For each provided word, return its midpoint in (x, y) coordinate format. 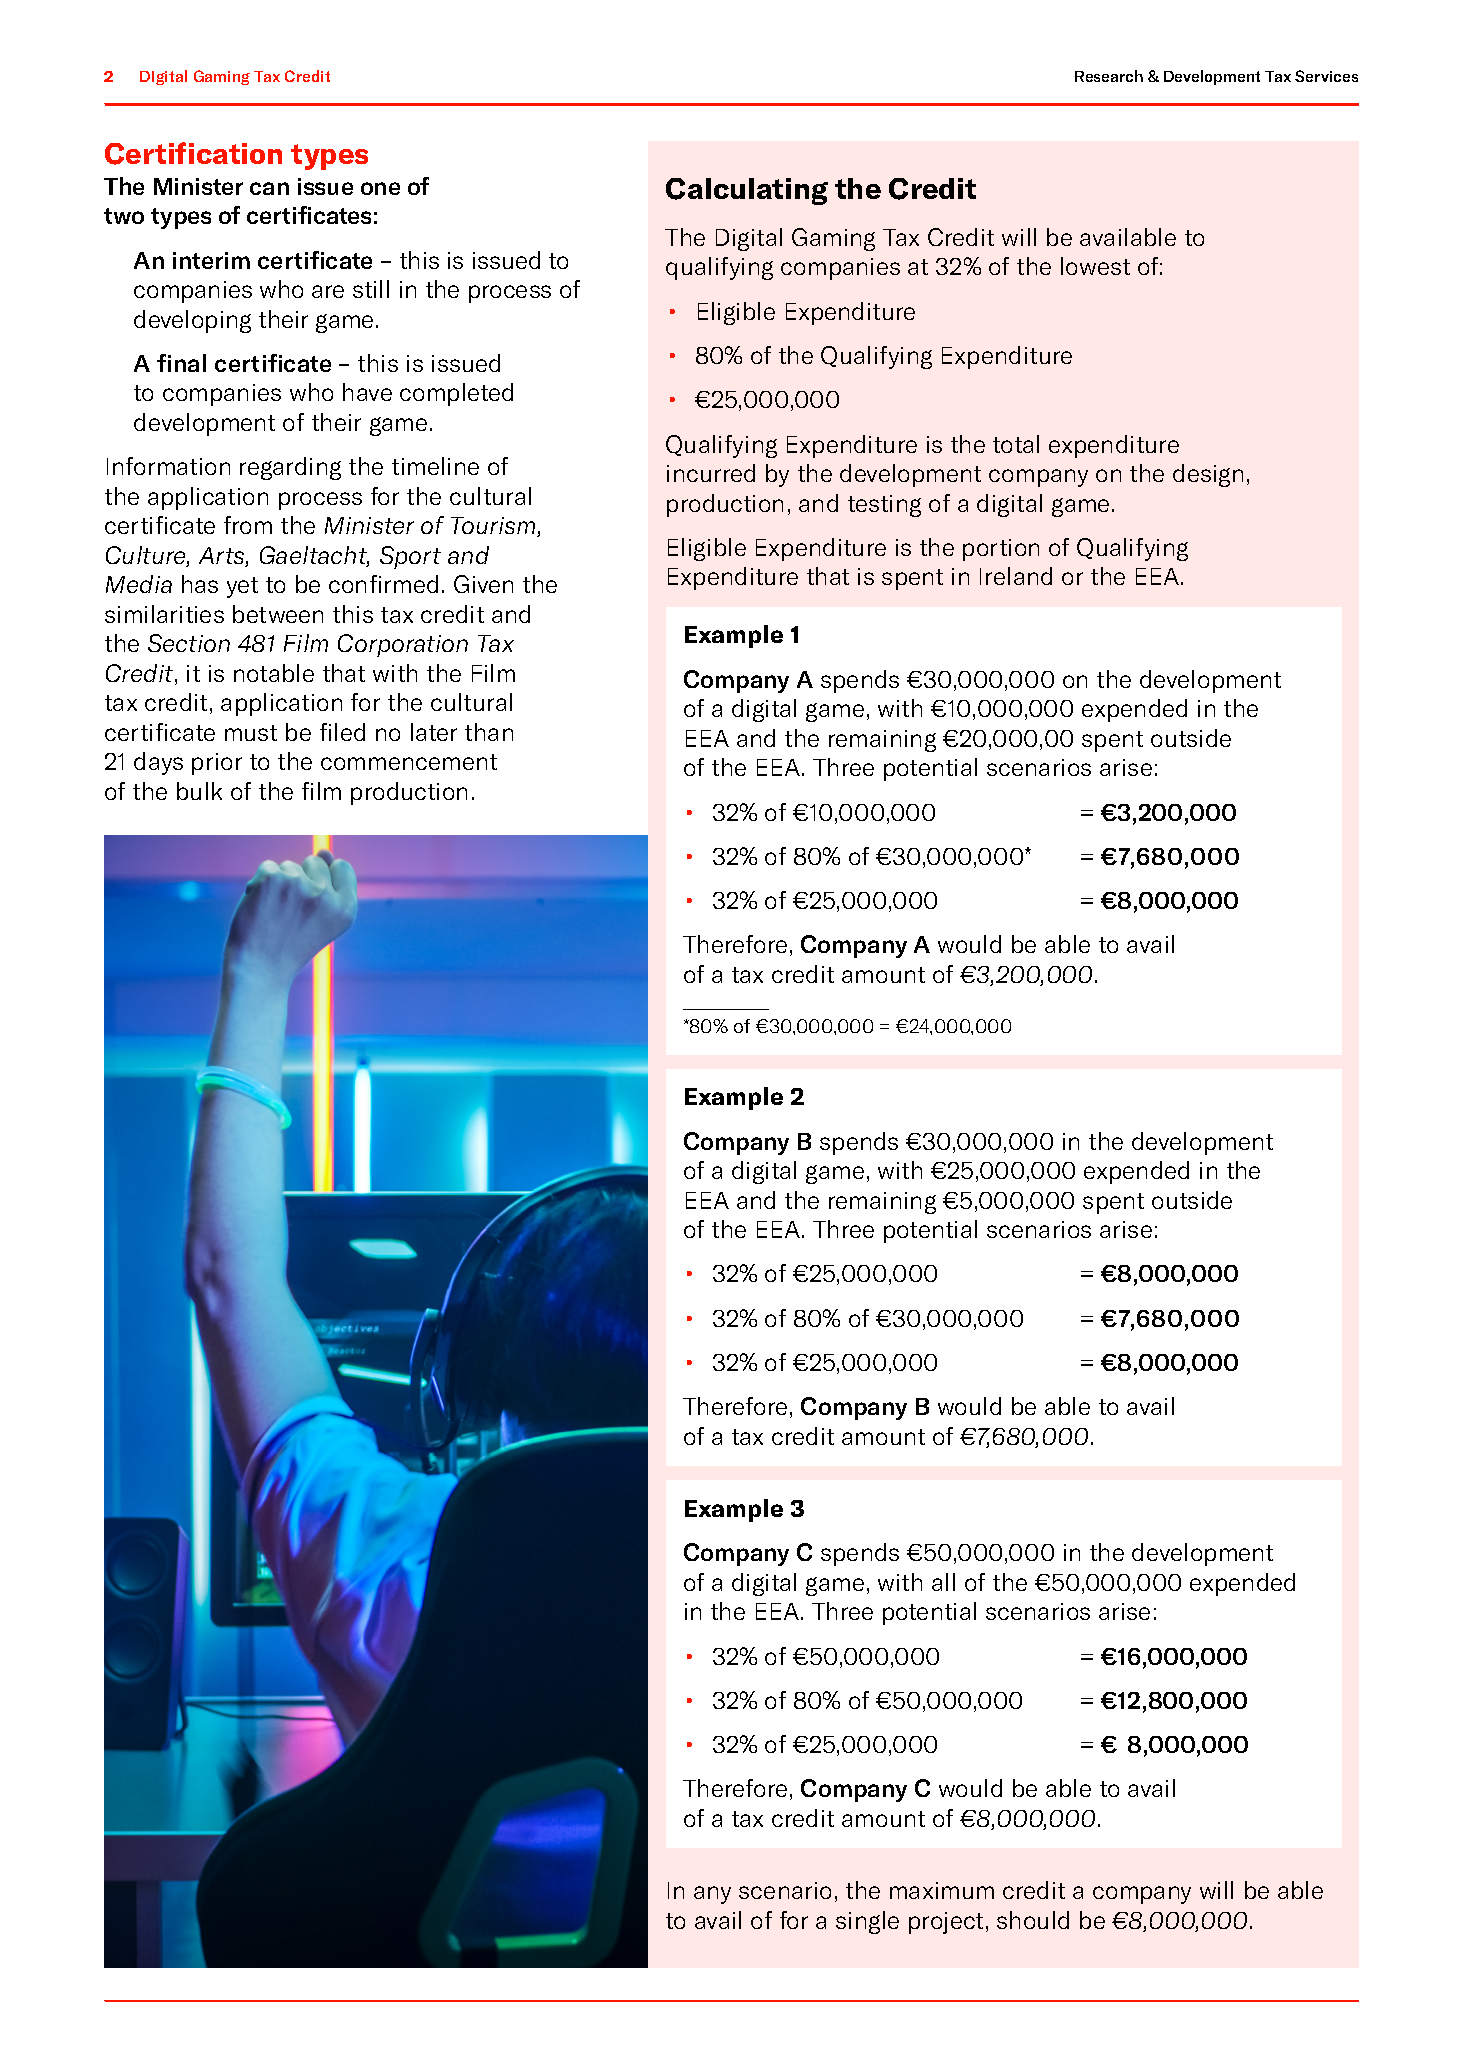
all (943, 1582)
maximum (942, 1890)
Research (1109, 76)
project (946, 1923)
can (269, 188)
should (1033, 1920)
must (251, 733)
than (489, 732)
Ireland (1016, 576)
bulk (199, 791)
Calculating (747, 191)
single (867, 1922)
